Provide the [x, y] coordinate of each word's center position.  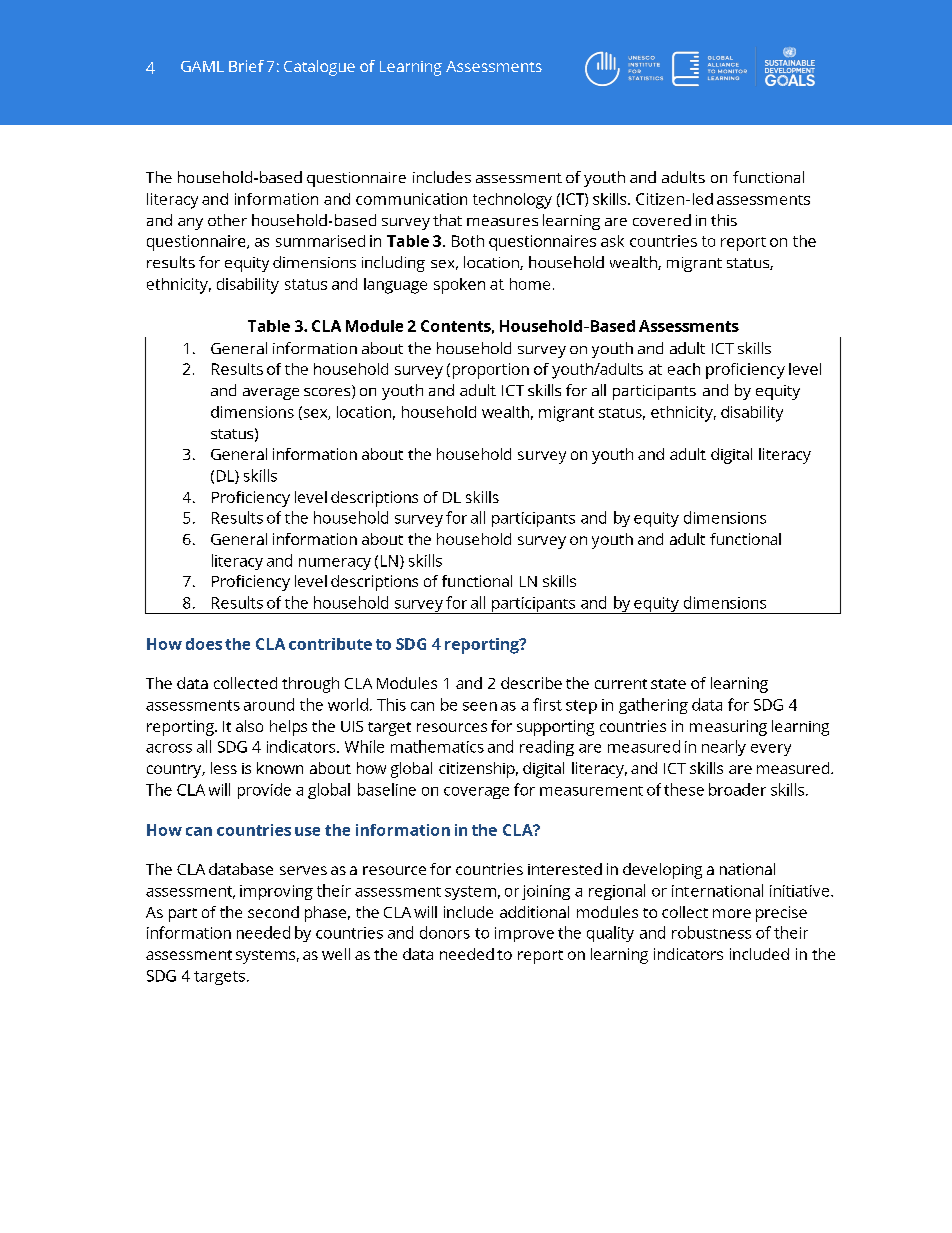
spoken [459, 286]
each [684, 369]
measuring [728, 728]
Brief [246, 66]
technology [512, 201]
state [668, 684]
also [249, 726]
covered [662, 220]
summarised [320, 241]
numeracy [335, 564]
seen [480, 706]
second [273, 912]
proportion [491, 371]
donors [445, 932]
